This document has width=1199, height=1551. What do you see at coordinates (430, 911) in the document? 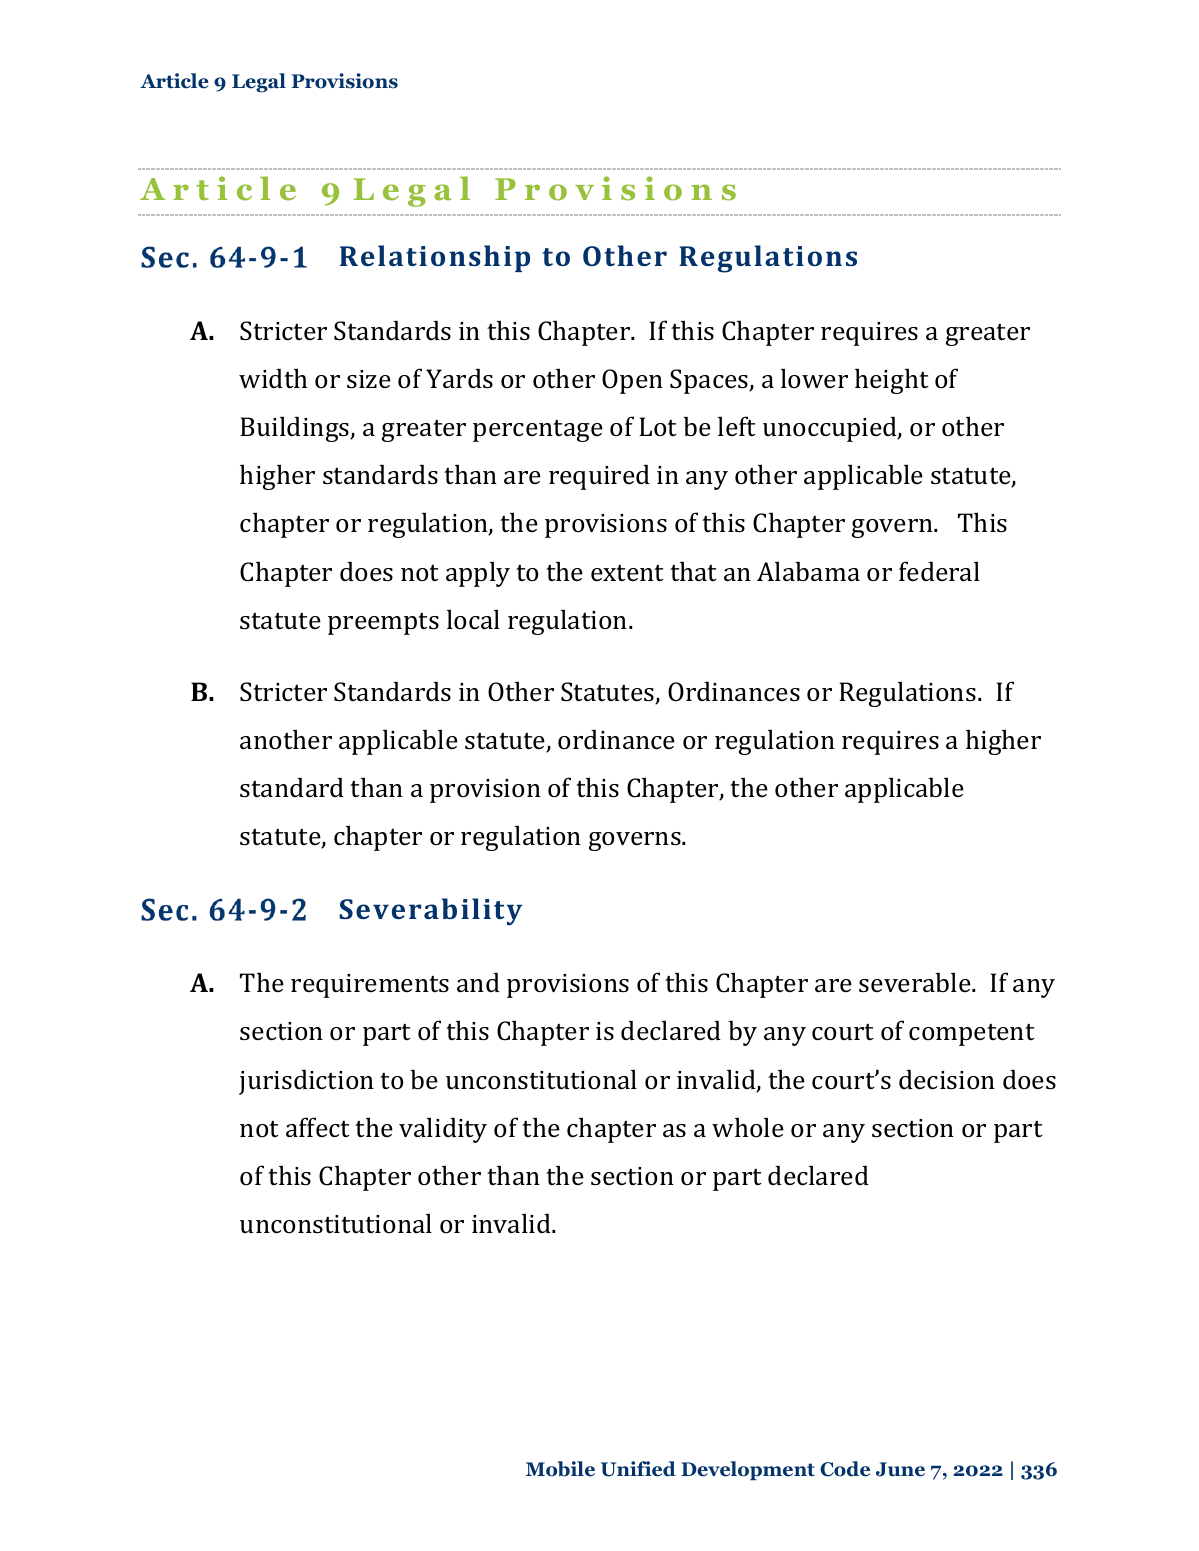
I see `Severability` at bounding box center [430, 911].
